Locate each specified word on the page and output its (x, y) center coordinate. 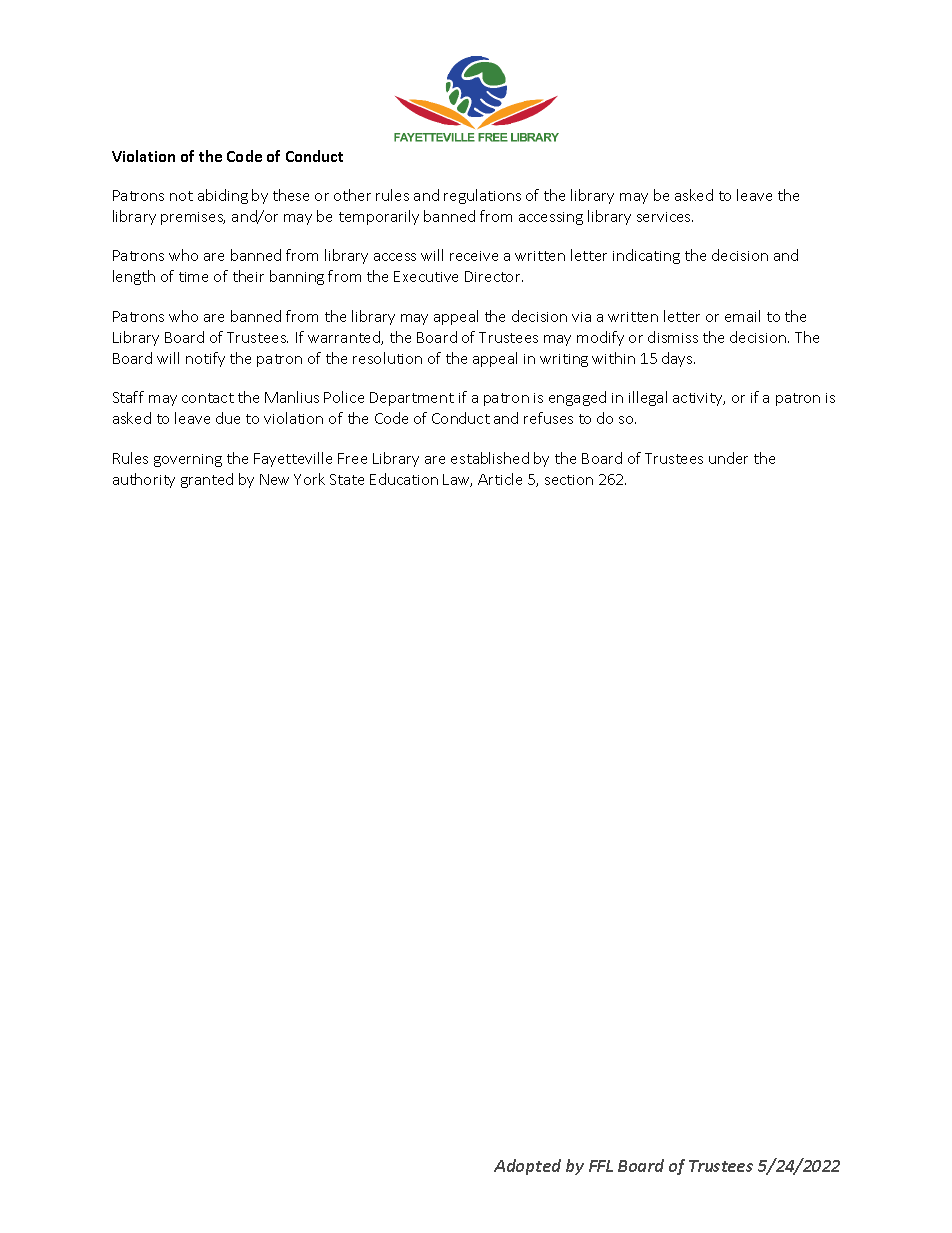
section (569, 480)
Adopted (527, 1167)
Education (404, 479)
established (490, 458)
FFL (601, 1166)
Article (500, 479)
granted (207, 480)
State (347, 479)
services (665, 217)
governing (188, 460)
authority (144, 480)
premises (193, 218)
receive (474, 256)
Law (457, 480)
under (728, 458)
